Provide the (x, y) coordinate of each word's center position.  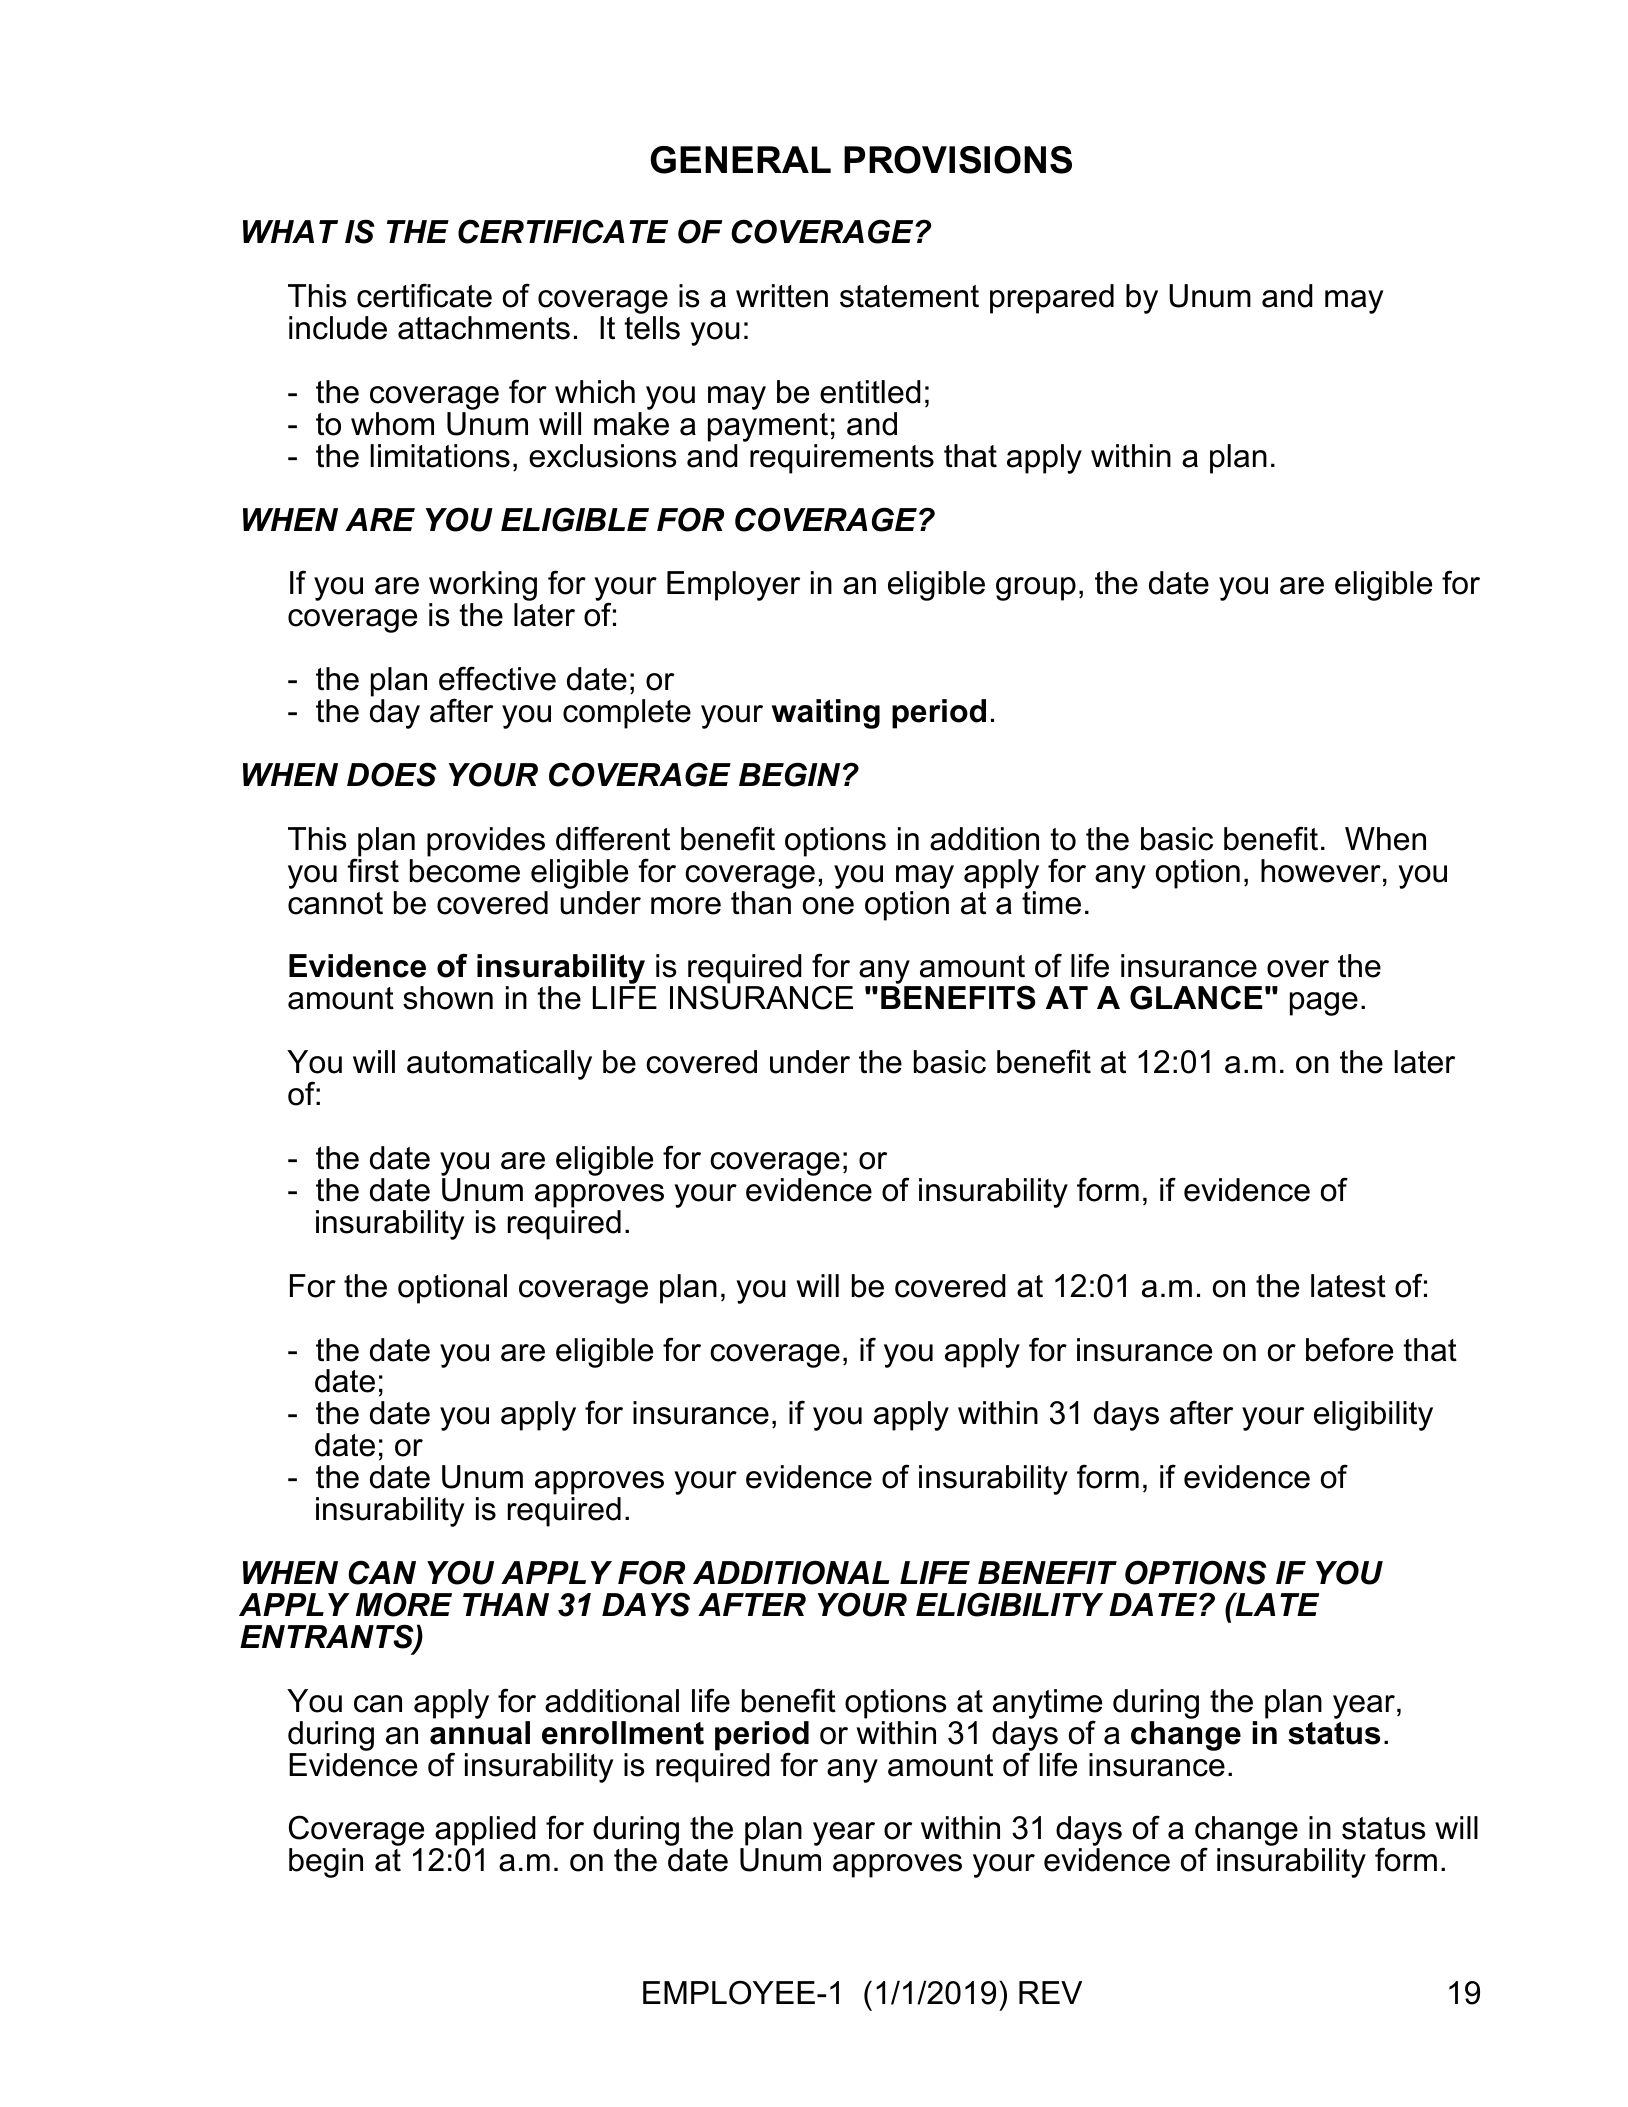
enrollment (623, 1733)
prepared (1052, 299)
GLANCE (1196, 997)
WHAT (290, 231)
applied (484, 1832)
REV (1050, 1992)
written (782, 296)
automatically (499, 1065)
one (828, 906)
